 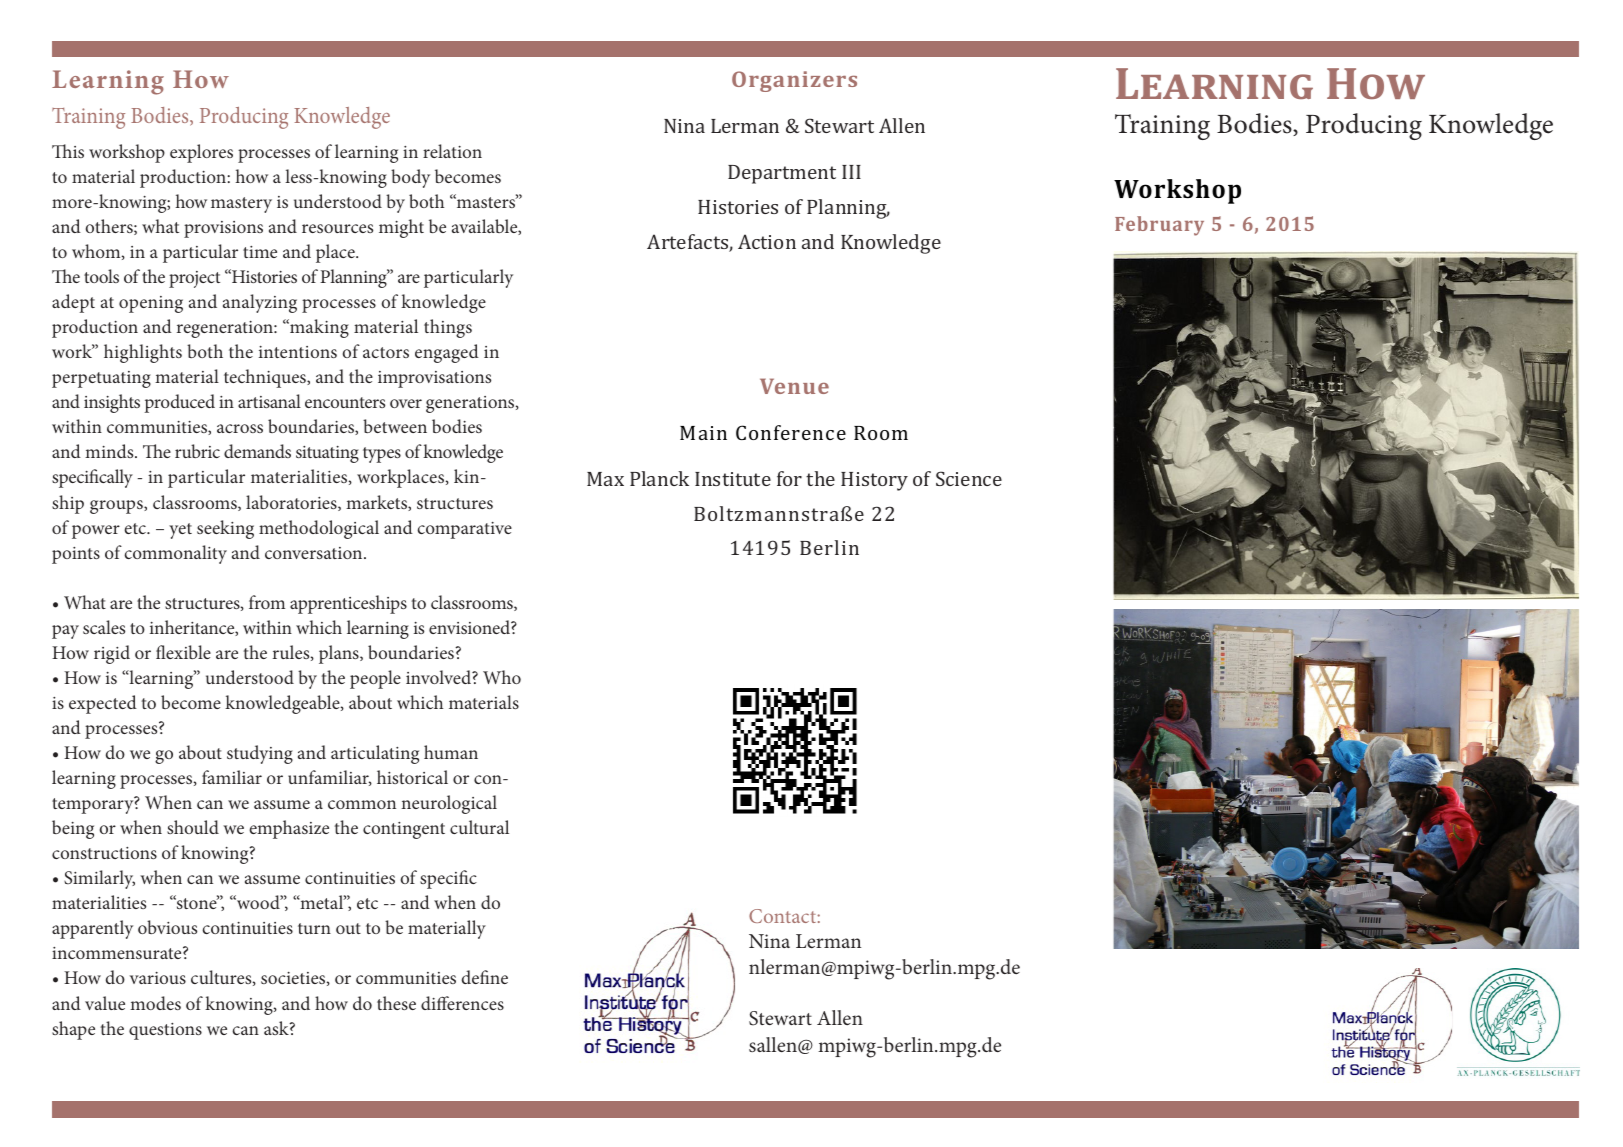 I want to click on these, so click(x=396, y=1003).
